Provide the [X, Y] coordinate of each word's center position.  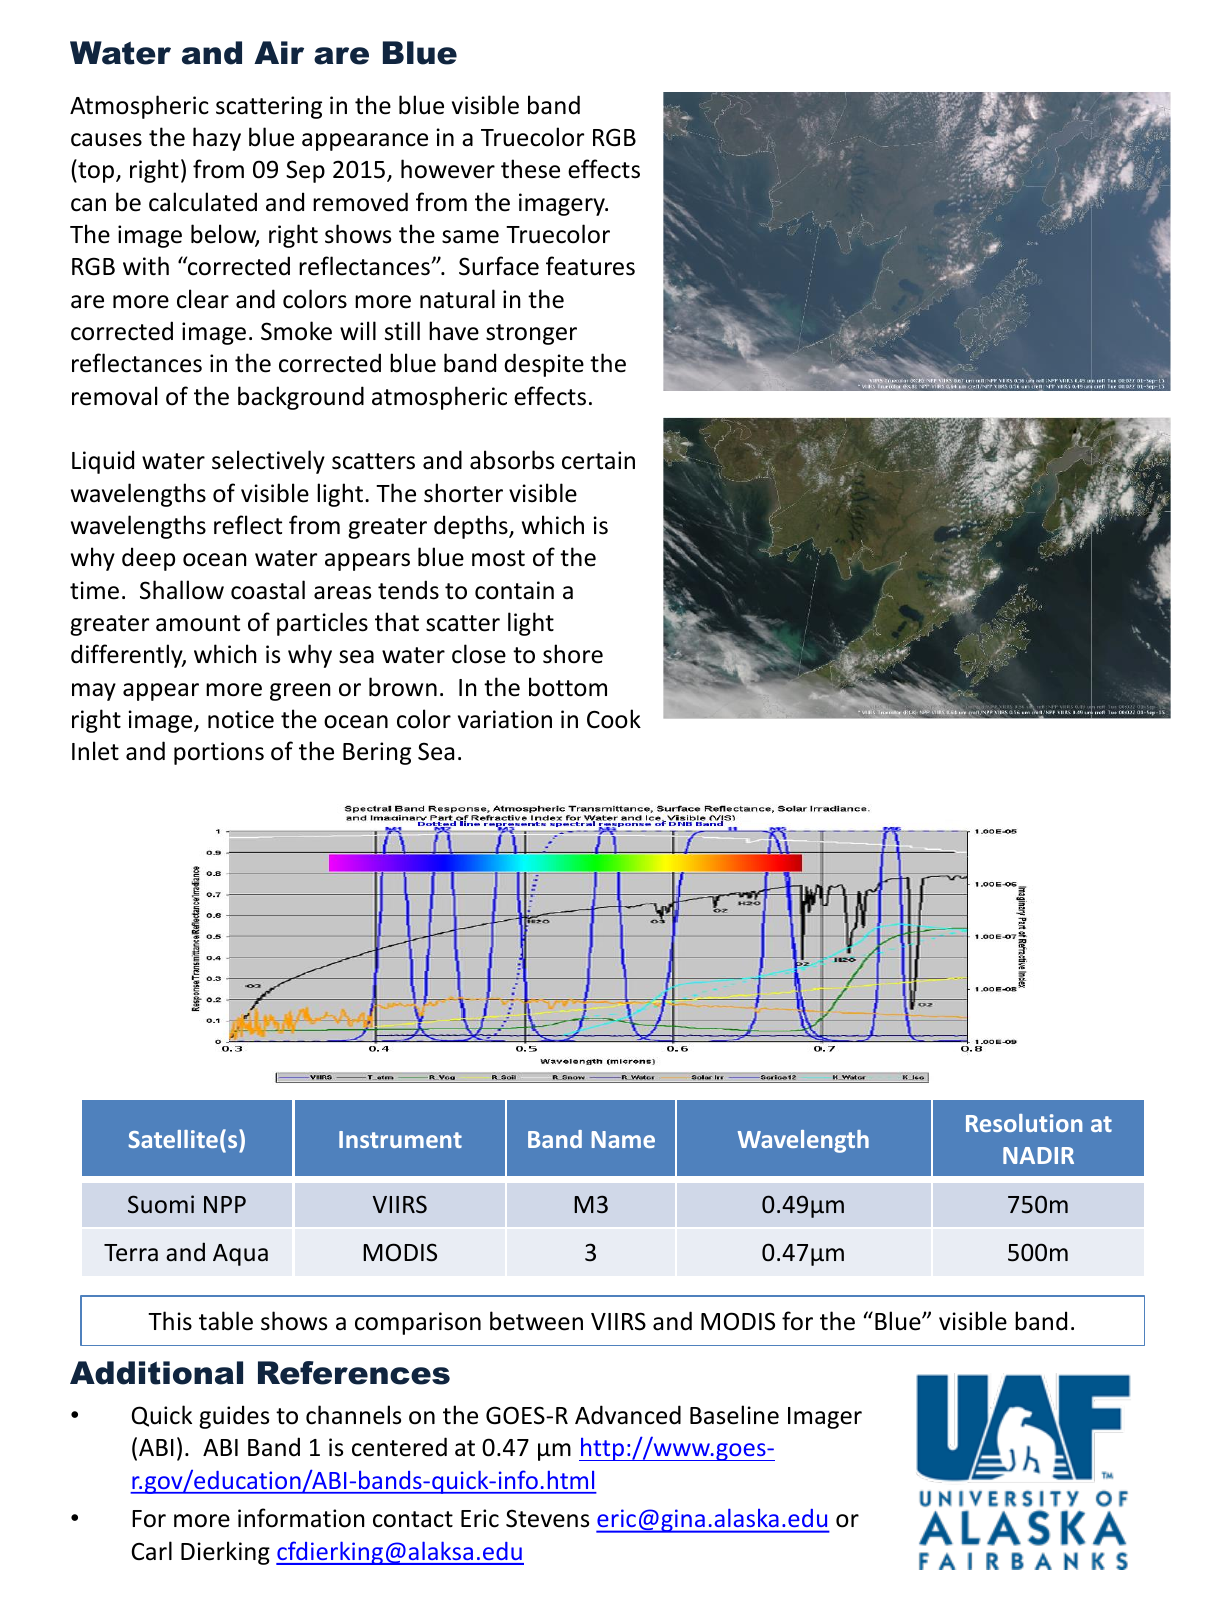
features [590, 266]
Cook [614, 719]
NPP [225, 1204]
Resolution [1024, 1123]
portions [219, 753]
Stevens [547, 1518]
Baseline [734, 1415]
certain [598, 460]
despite [544, 365]
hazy [217, 139]
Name [623, 1139]
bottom [568, 687]
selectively [268, 462]
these [530, 169]
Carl [151, 1551]
